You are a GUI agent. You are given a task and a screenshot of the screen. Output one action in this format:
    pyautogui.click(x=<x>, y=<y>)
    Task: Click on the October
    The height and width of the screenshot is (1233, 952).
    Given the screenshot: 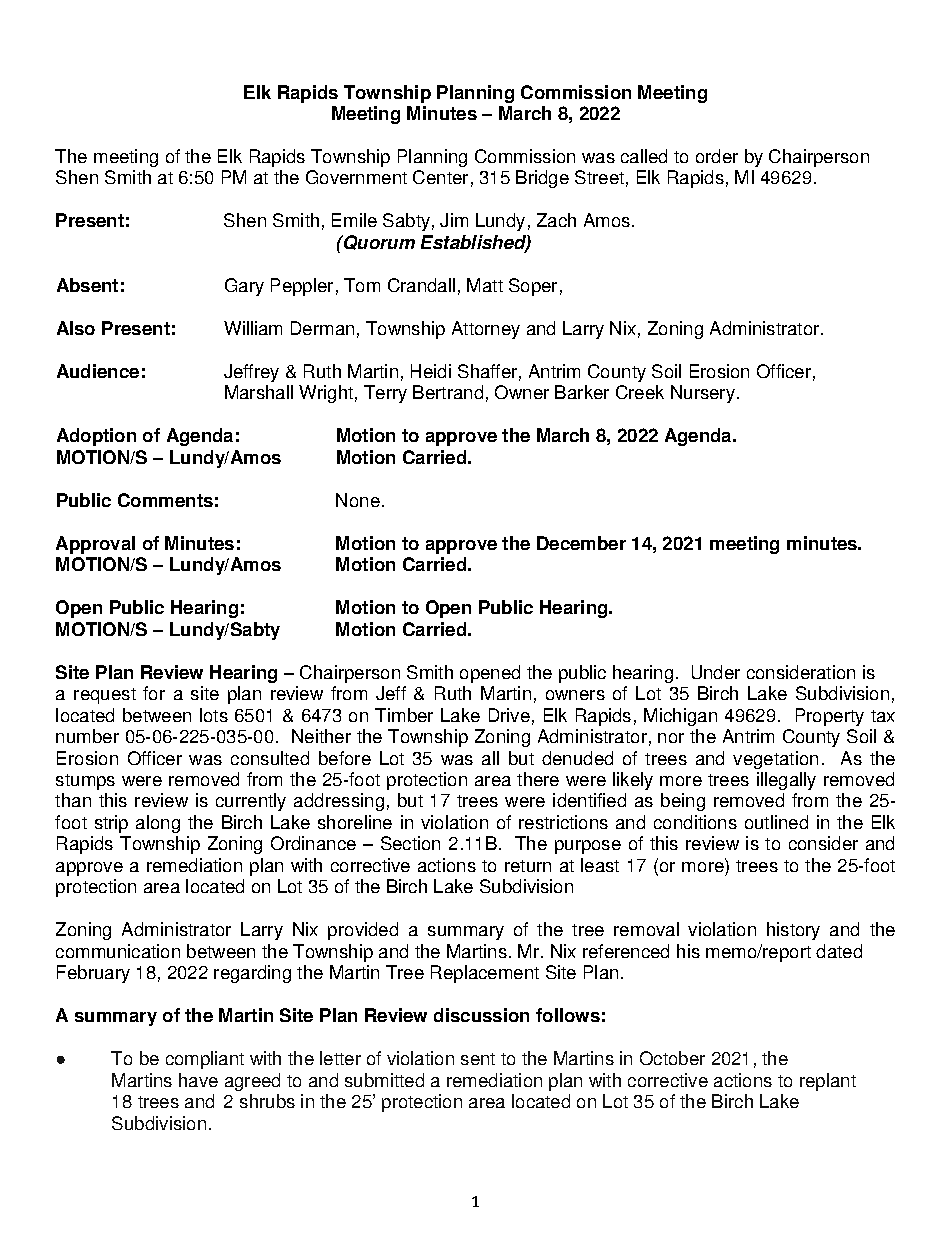 What is the action you would take?
    pyautogui.click(x=672, y=1058)
